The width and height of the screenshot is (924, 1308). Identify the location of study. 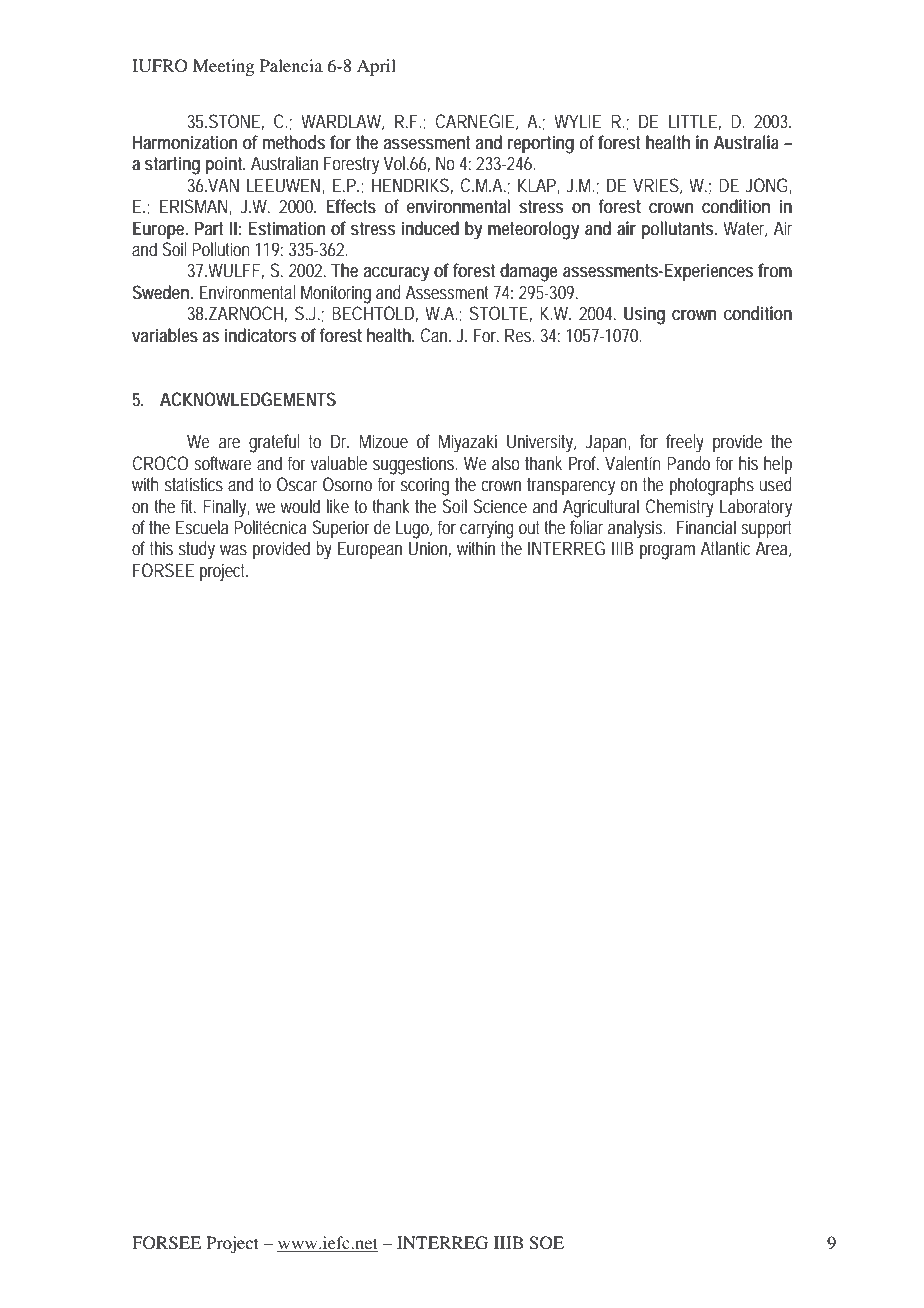
(197, 550).
